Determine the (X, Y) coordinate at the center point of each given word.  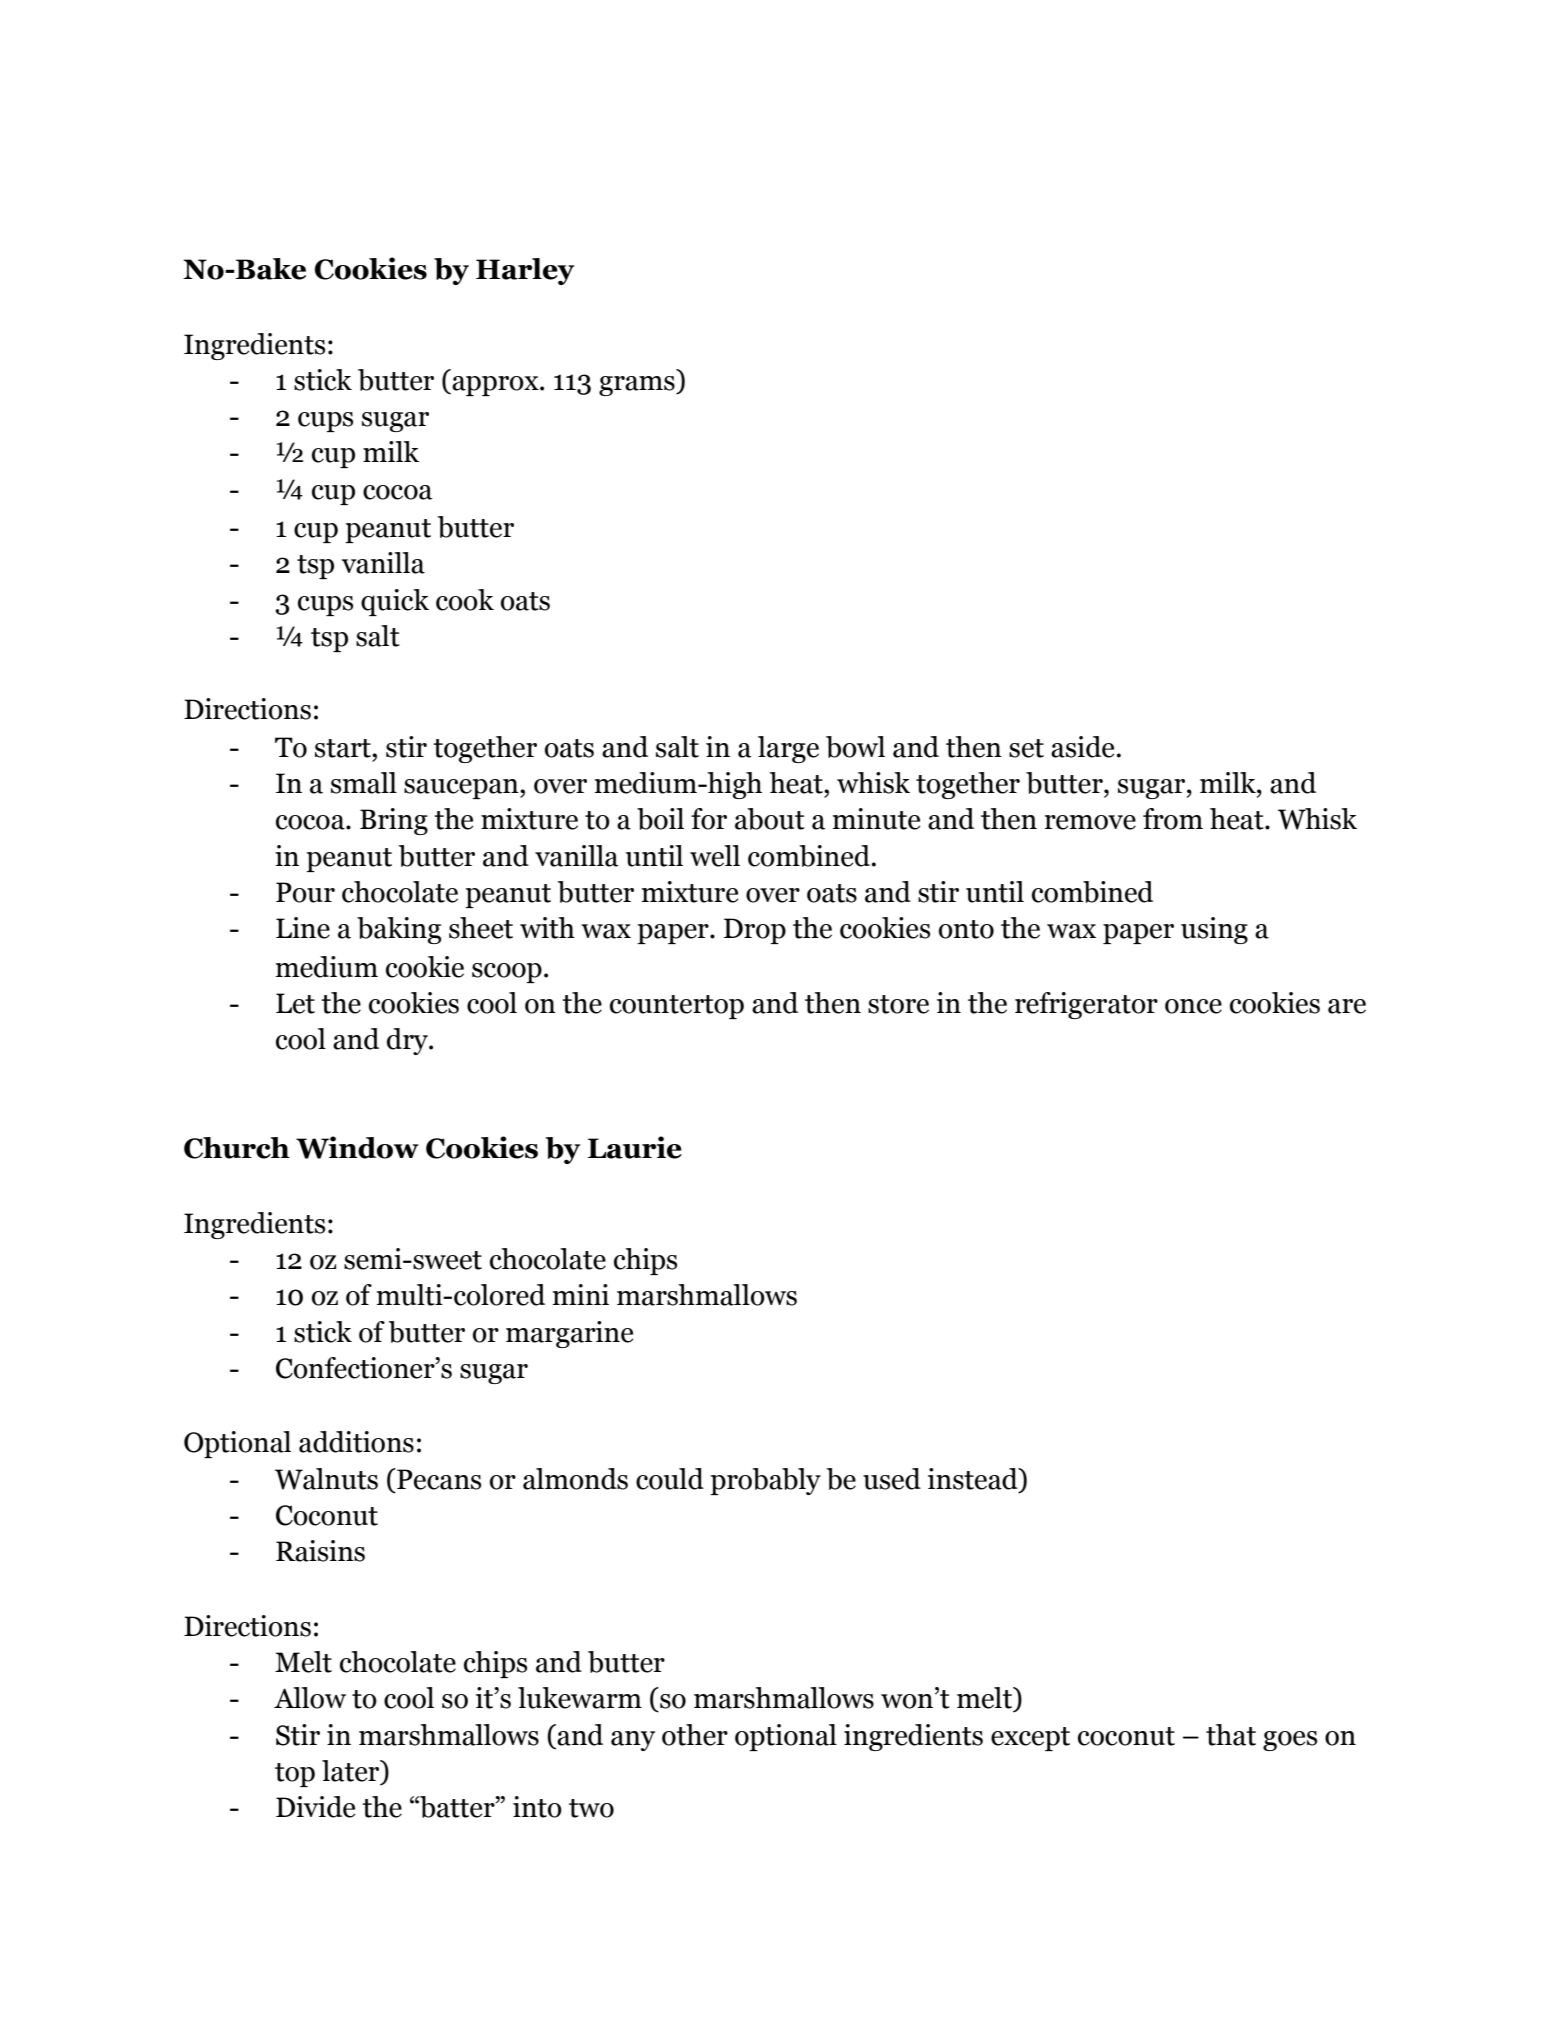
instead (974, 1479)
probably (765, 1481)
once (1193, 1006)
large (788, 749)
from (1173, 819)
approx (495, 386)
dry (408, 1041)
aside (1082, 747)
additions (356, 1442)
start (344, 748)
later (352, 1772)
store (898, 1004)
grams (638, 386)
